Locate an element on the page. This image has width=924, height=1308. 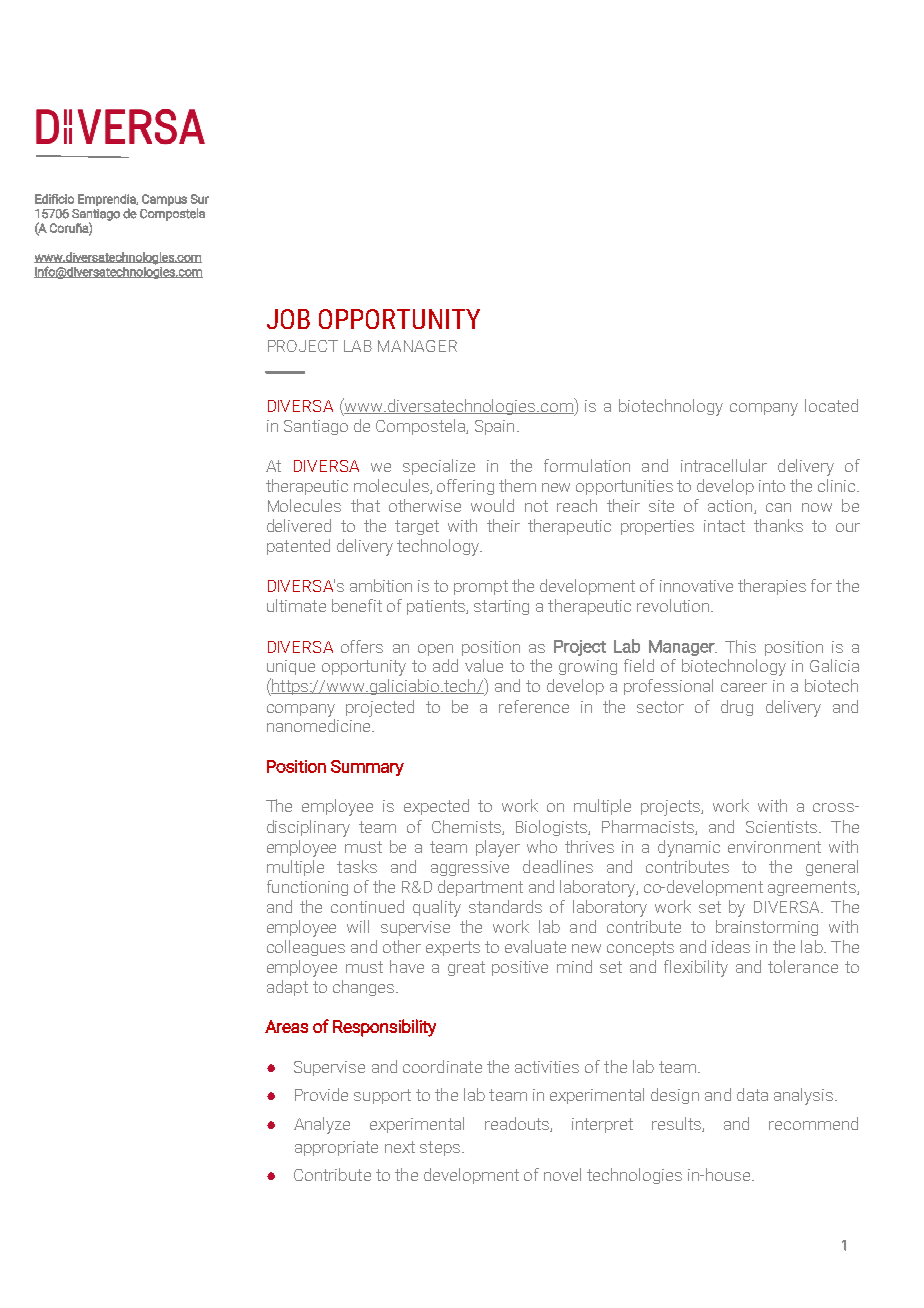
unique is located at coordinates (291, 667).
